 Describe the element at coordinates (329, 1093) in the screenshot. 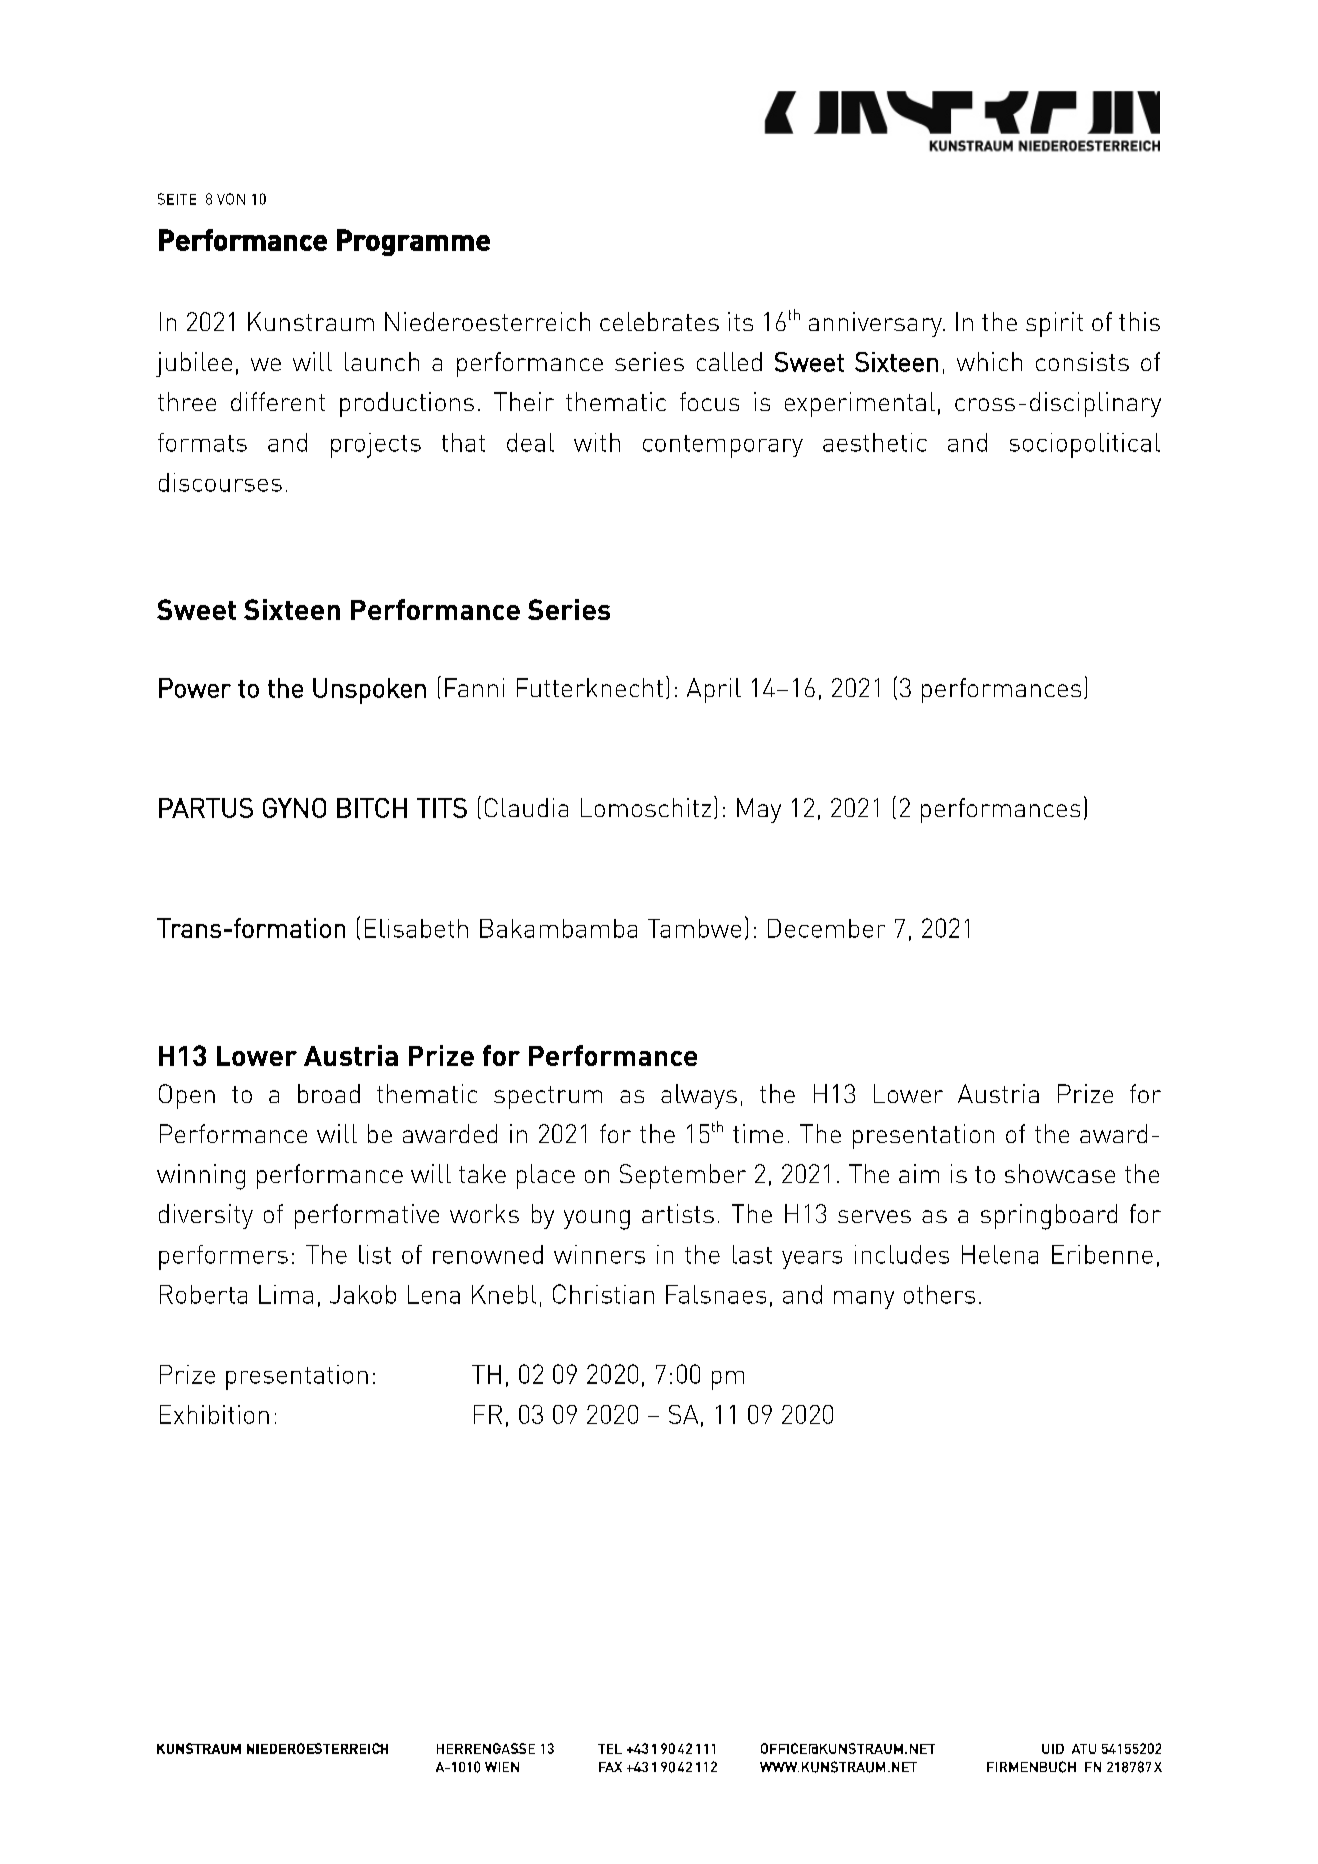

I see `broad` at that location.
